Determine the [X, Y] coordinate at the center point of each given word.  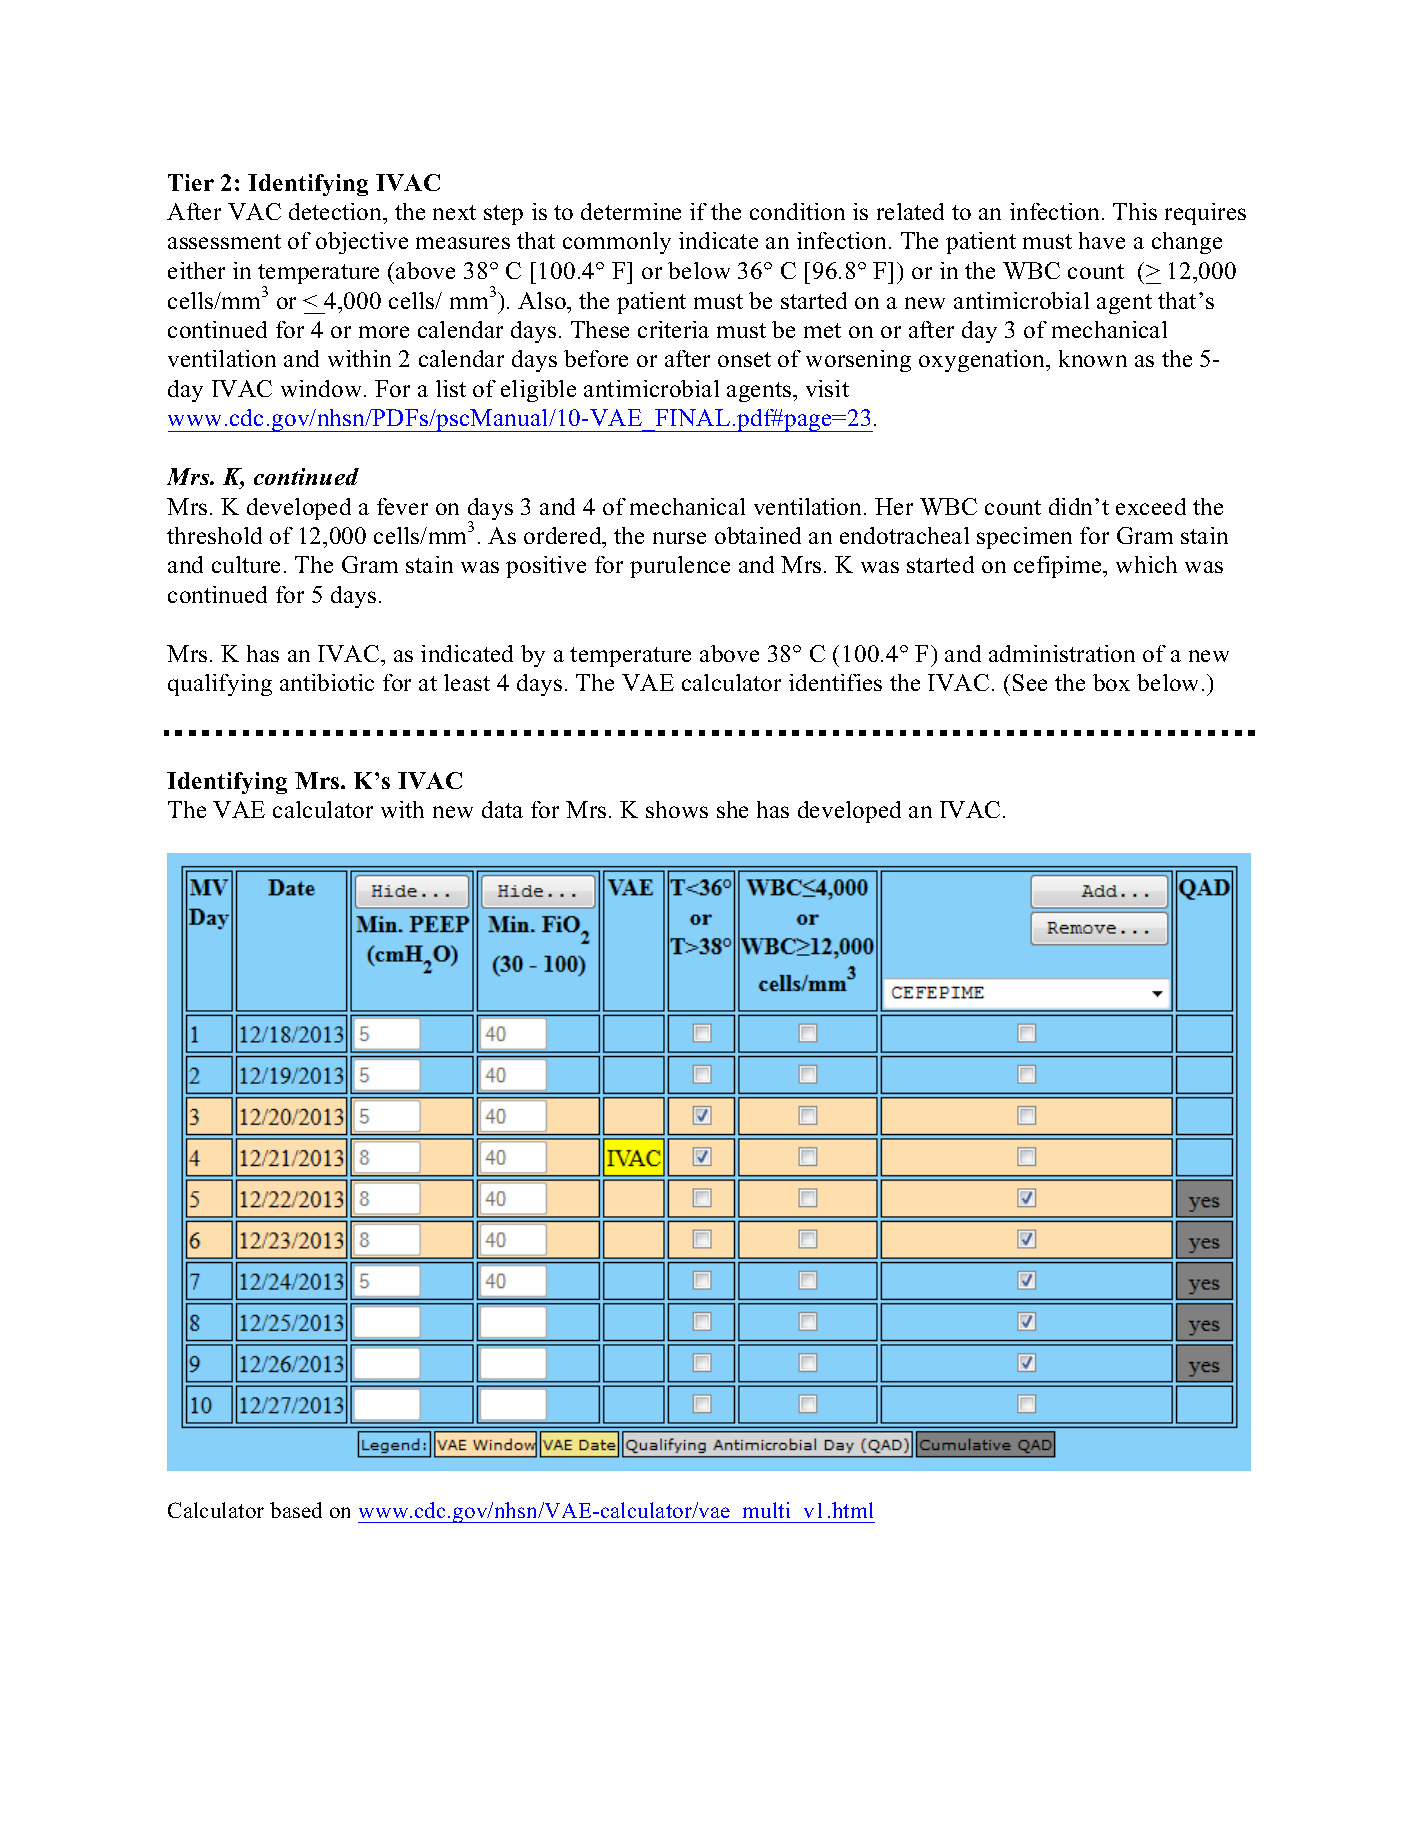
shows [677, 809]
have [1102, 240]
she [732, 809]
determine [631, 211]
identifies [835, 682]
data [502, 809]
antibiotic [327, 682]
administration [1062, 653]
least [467, 682]
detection [337, 213]
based [296, 1510]
